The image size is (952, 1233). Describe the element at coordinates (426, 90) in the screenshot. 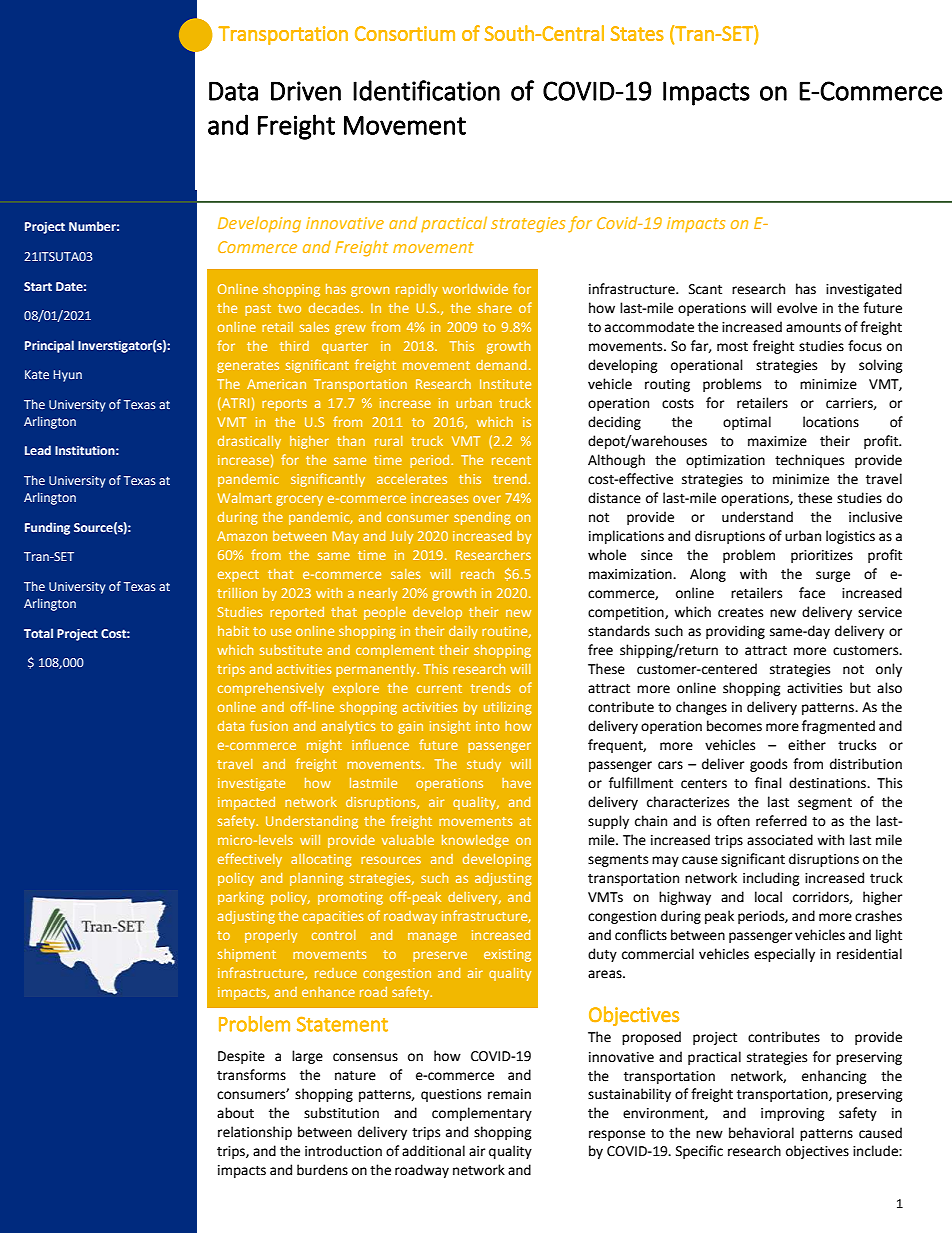

I see `Identification` at that location.
